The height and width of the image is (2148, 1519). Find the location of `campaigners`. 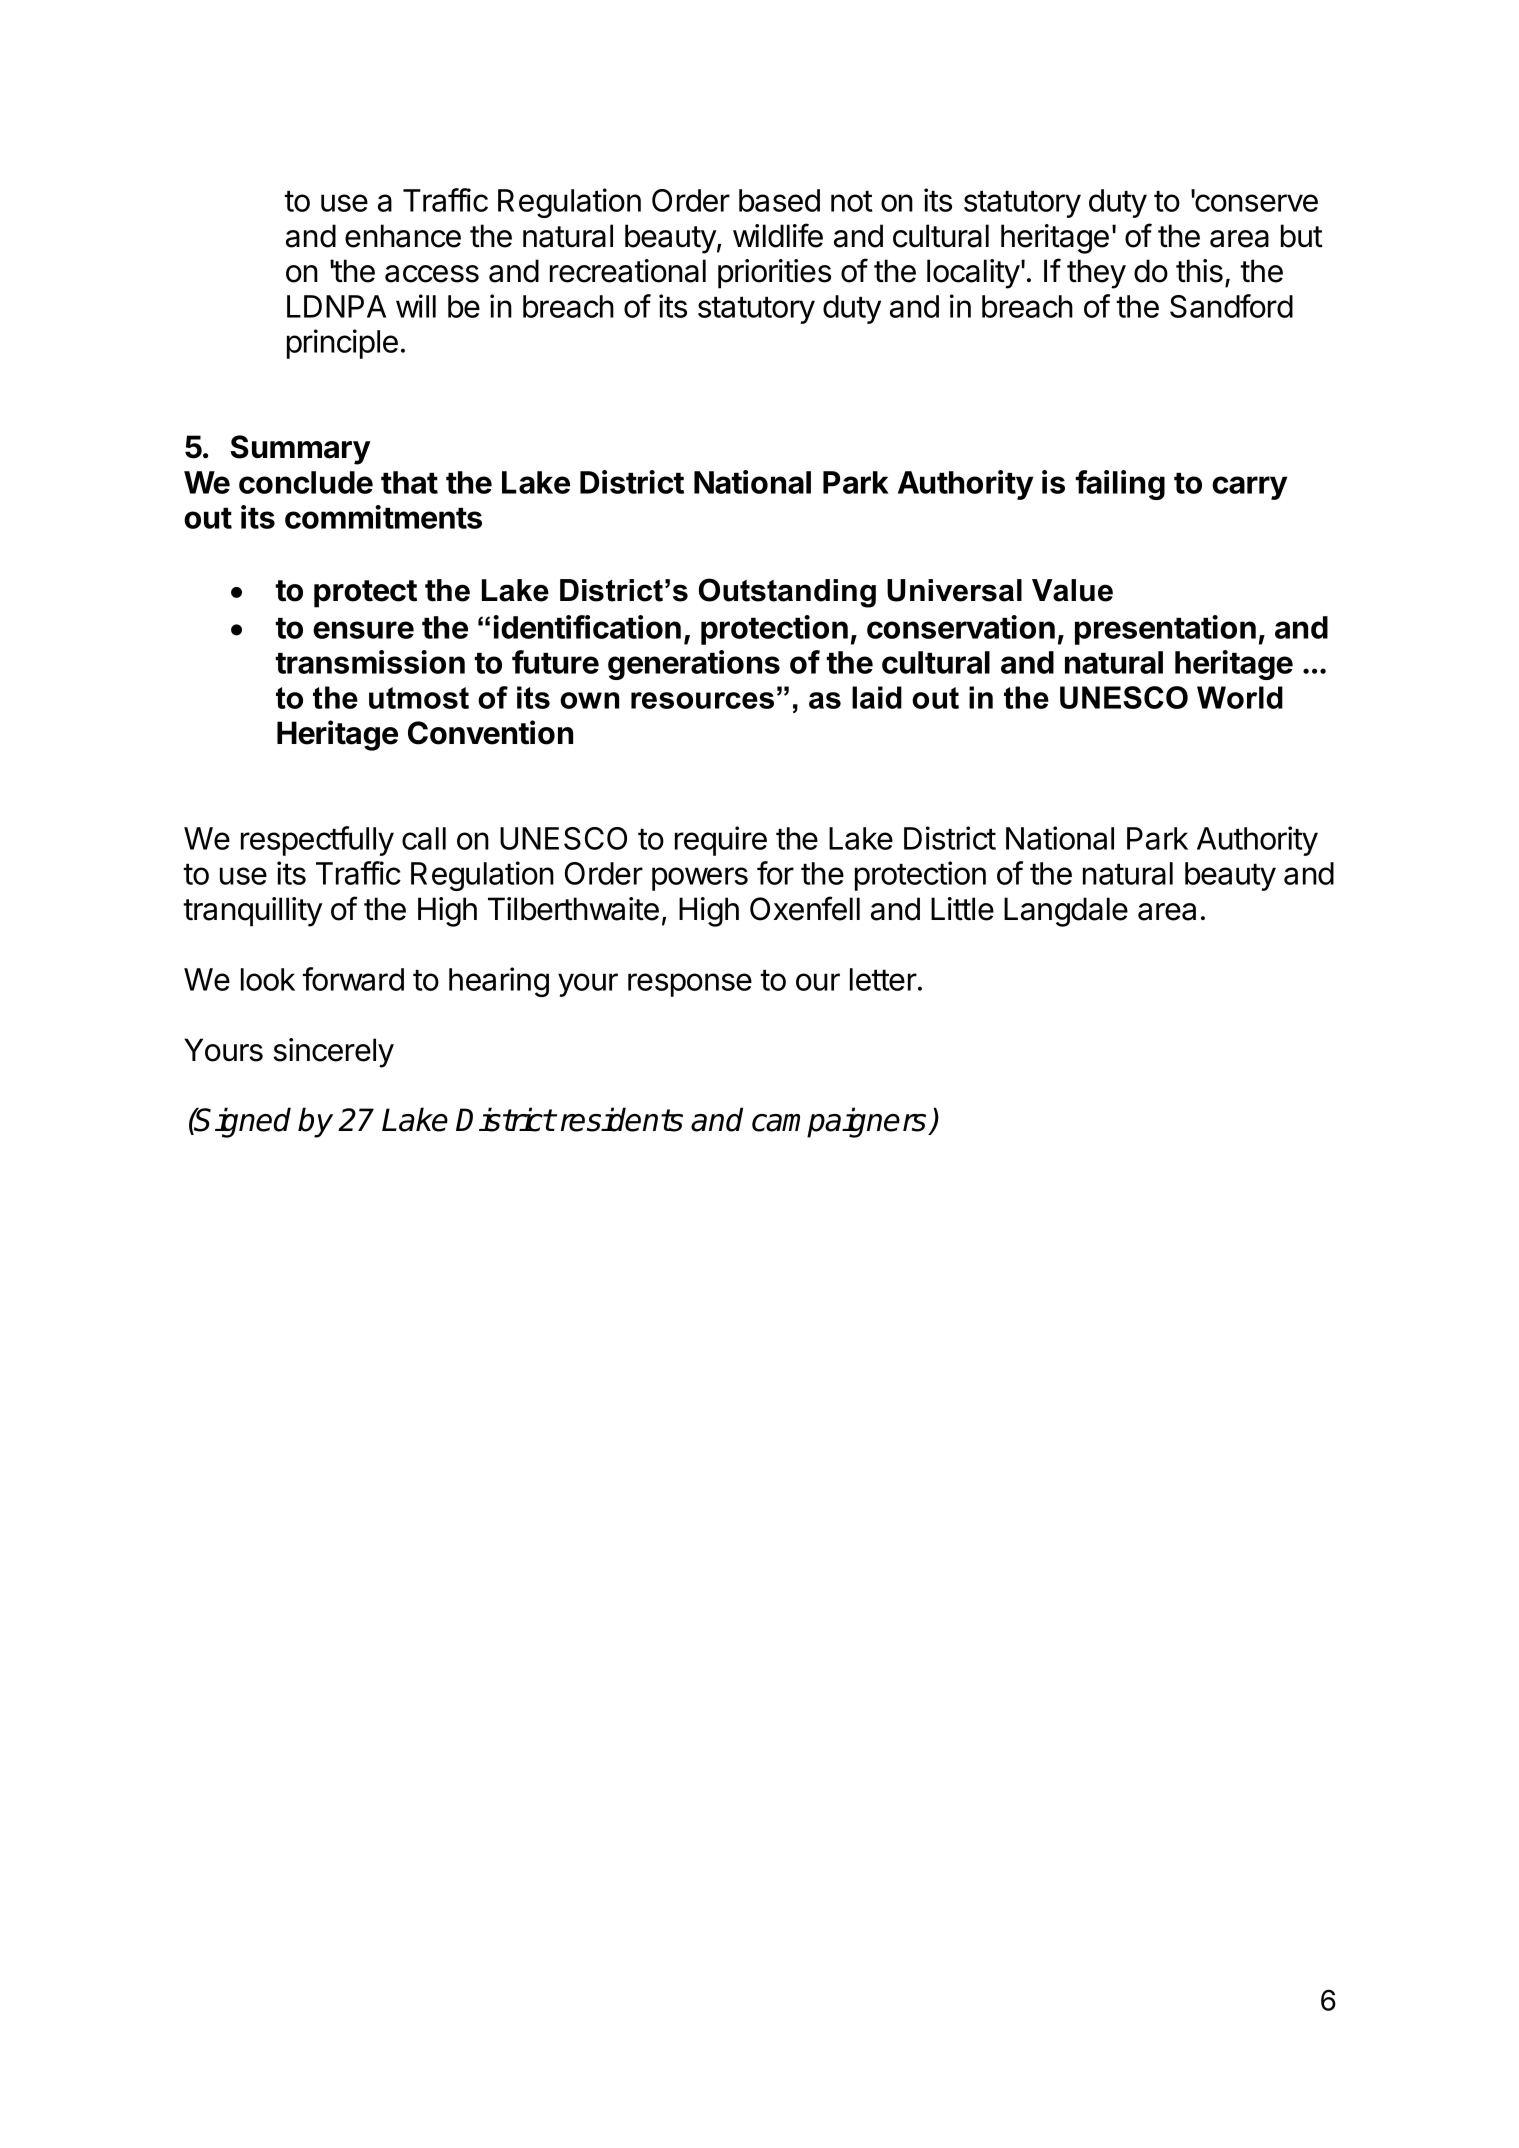

campaigners is located at coordinates (840, 1122).
